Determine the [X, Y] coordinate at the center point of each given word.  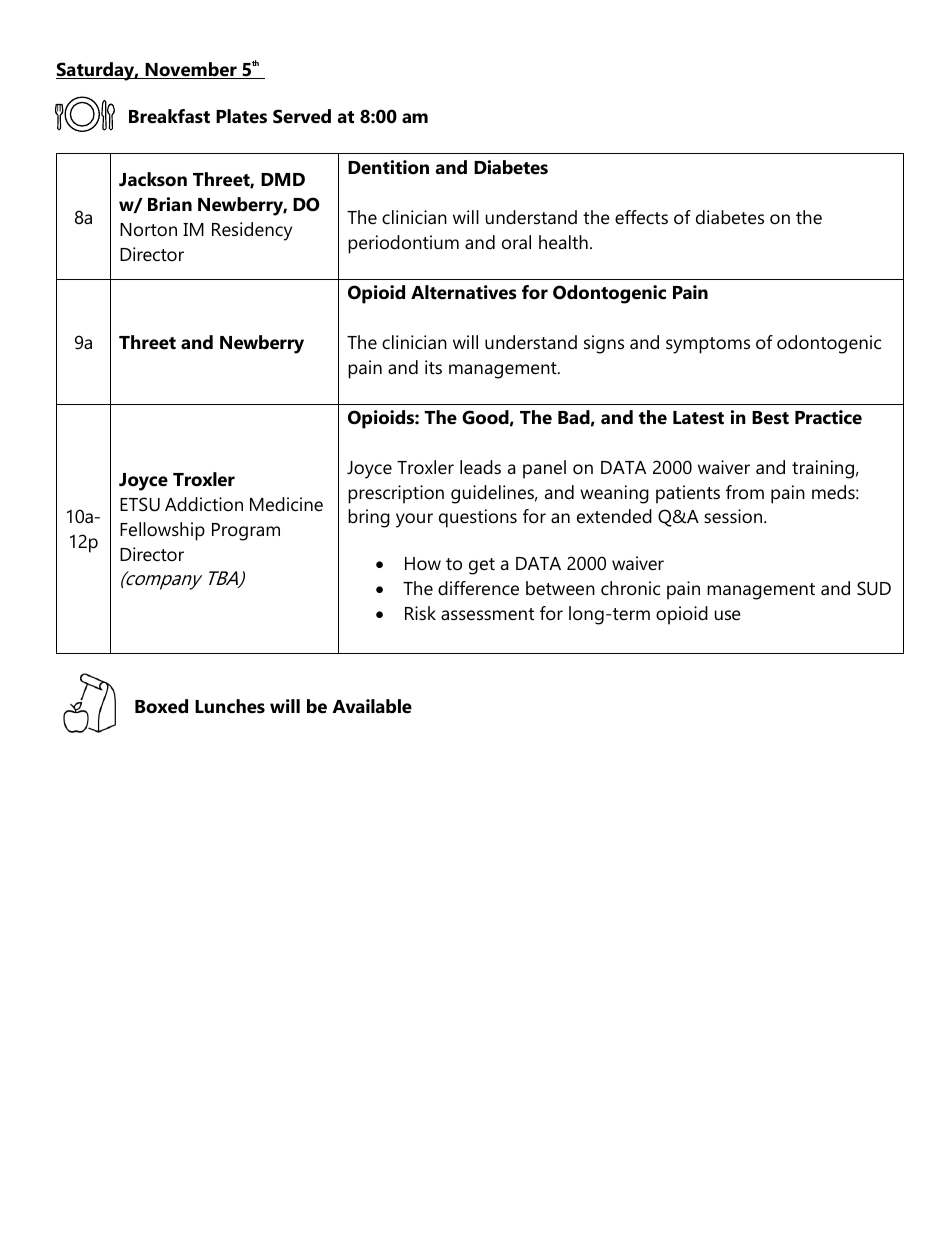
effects [641, 217]
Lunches [230, 706]
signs [604, 344]
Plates [241, 116]
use [728, 615]
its [433, 367]
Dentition [388, 167]
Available [372, 706]
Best [770, 418]
